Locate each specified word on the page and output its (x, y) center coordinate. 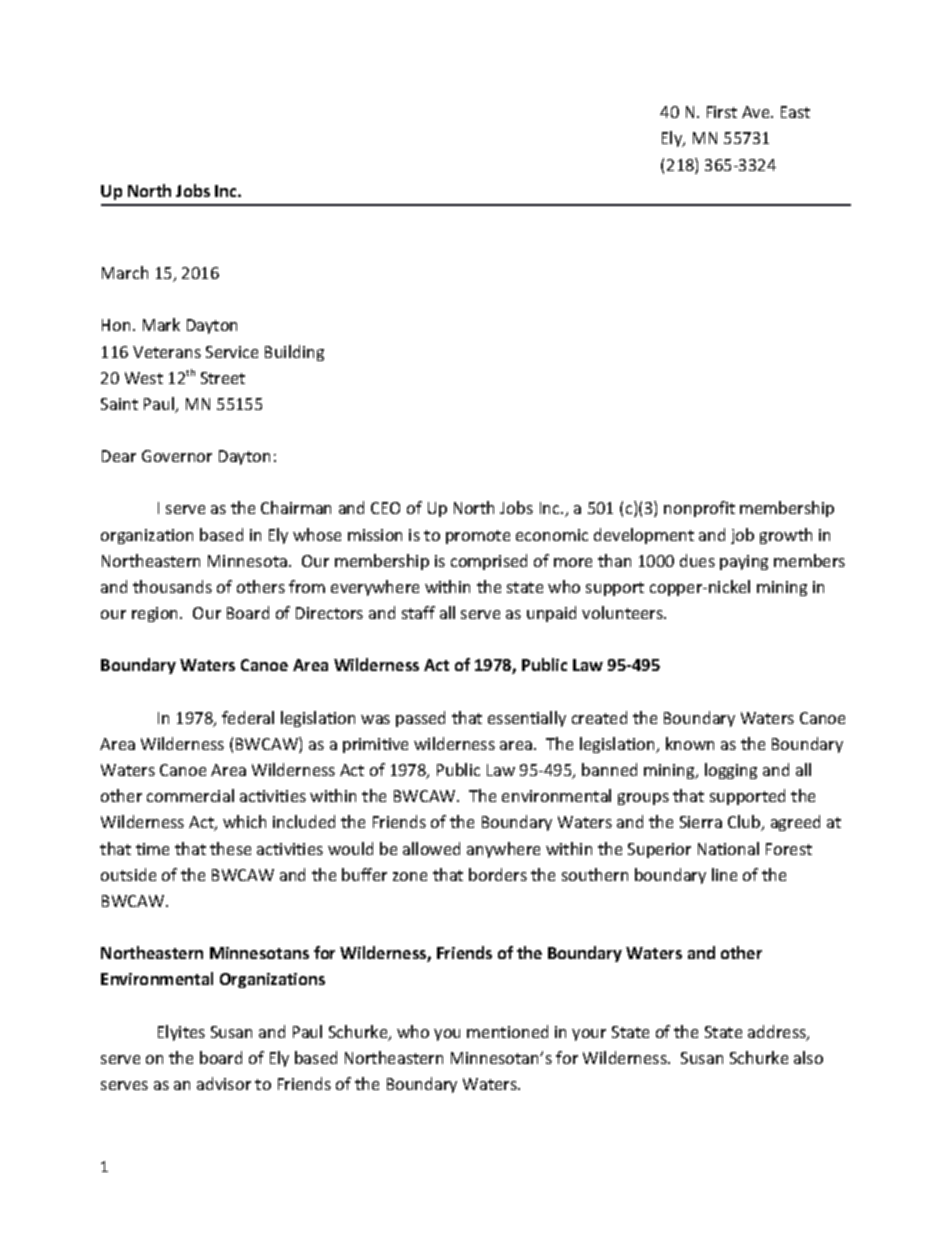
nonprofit (699, 509)
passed (420, 719)
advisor (224, 1083)
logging (731, 771)
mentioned (507, 1031)
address (778, 1033)
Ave (757, 112)
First (722, 112)
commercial (190, 795)
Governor (177, 456)
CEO (385, 508)
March (125, 272)
